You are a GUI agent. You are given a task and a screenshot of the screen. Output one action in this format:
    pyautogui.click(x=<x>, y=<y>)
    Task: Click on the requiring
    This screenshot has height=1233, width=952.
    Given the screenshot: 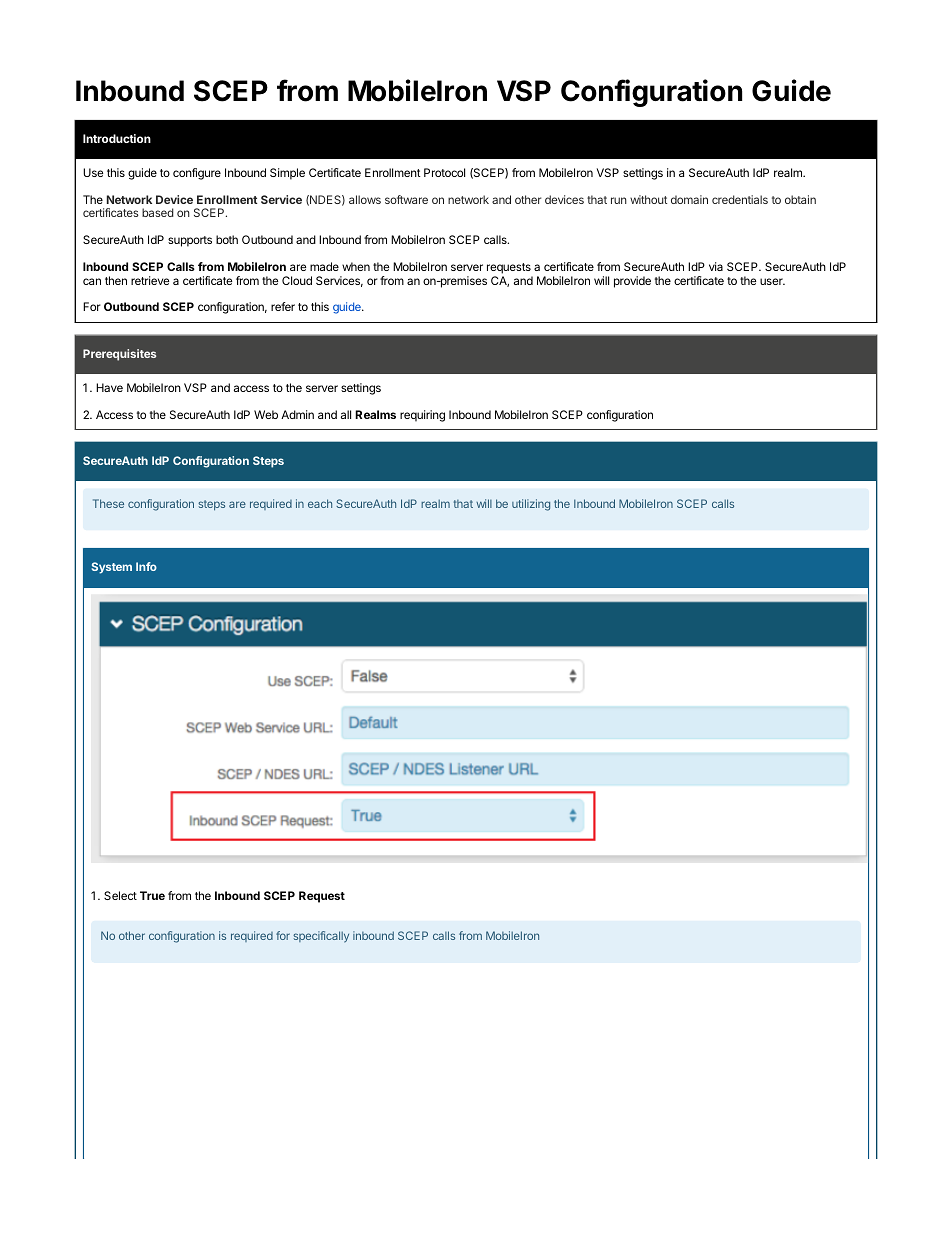 What is the action you would take?
    pyautogui.click(x=422, y=416)
